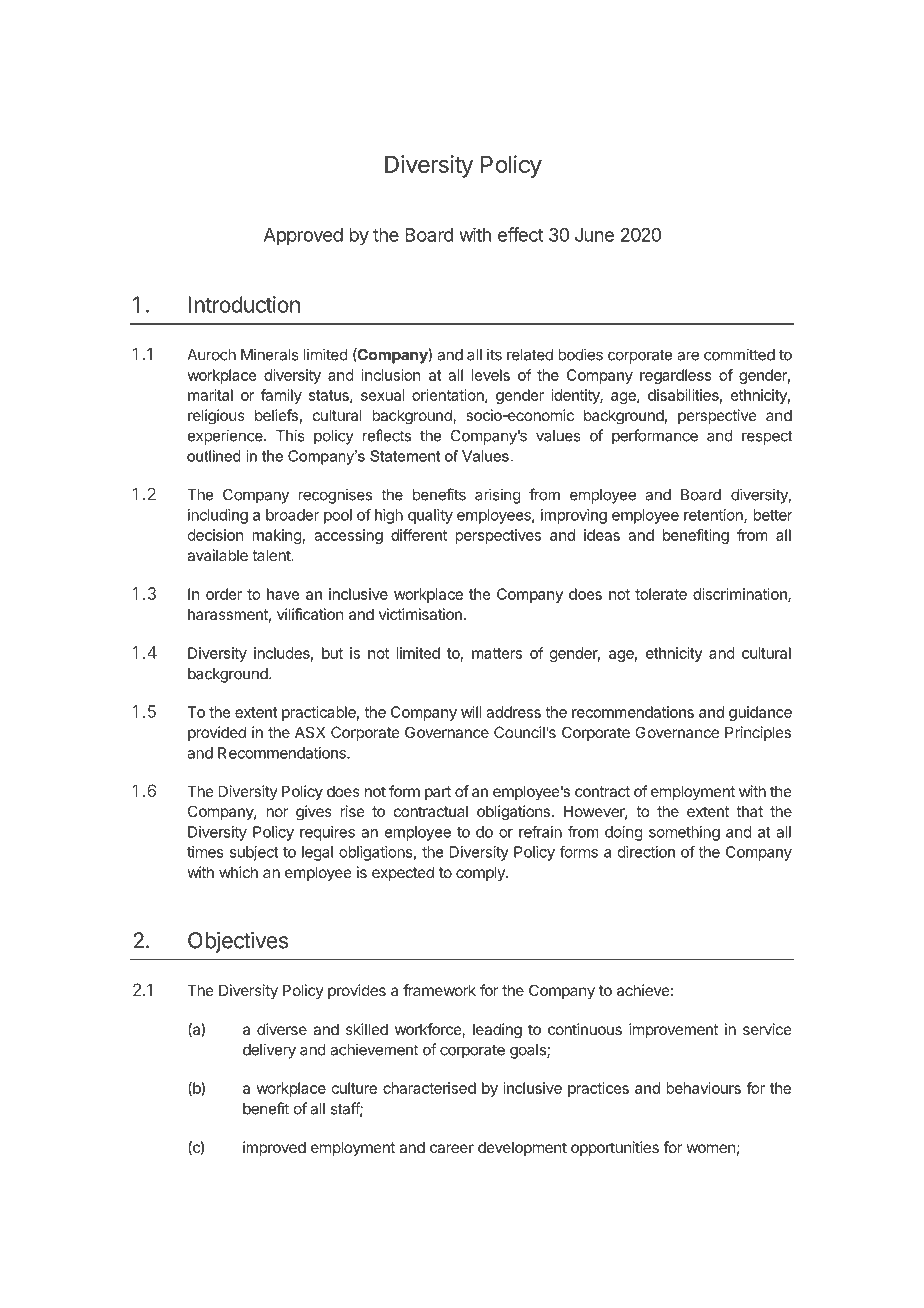  Describe the element at coordinates (303, 237) in the page. I see `Approved` at that location.
